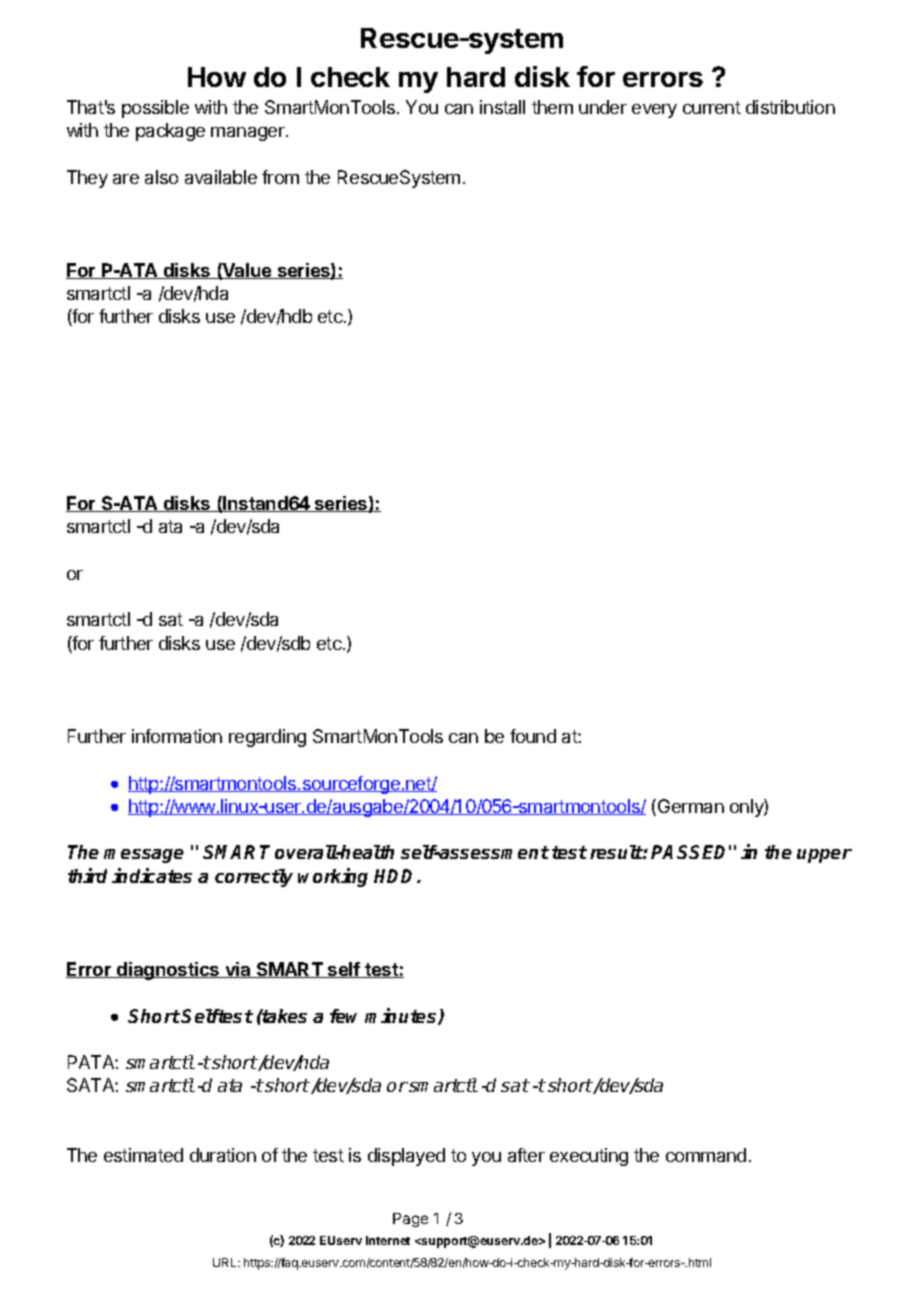 This screenshot has height=1308, width=924. What do you see at coordinates (170, 132) in the screenshot?
I see `package` at bounding box center [170, 132].
